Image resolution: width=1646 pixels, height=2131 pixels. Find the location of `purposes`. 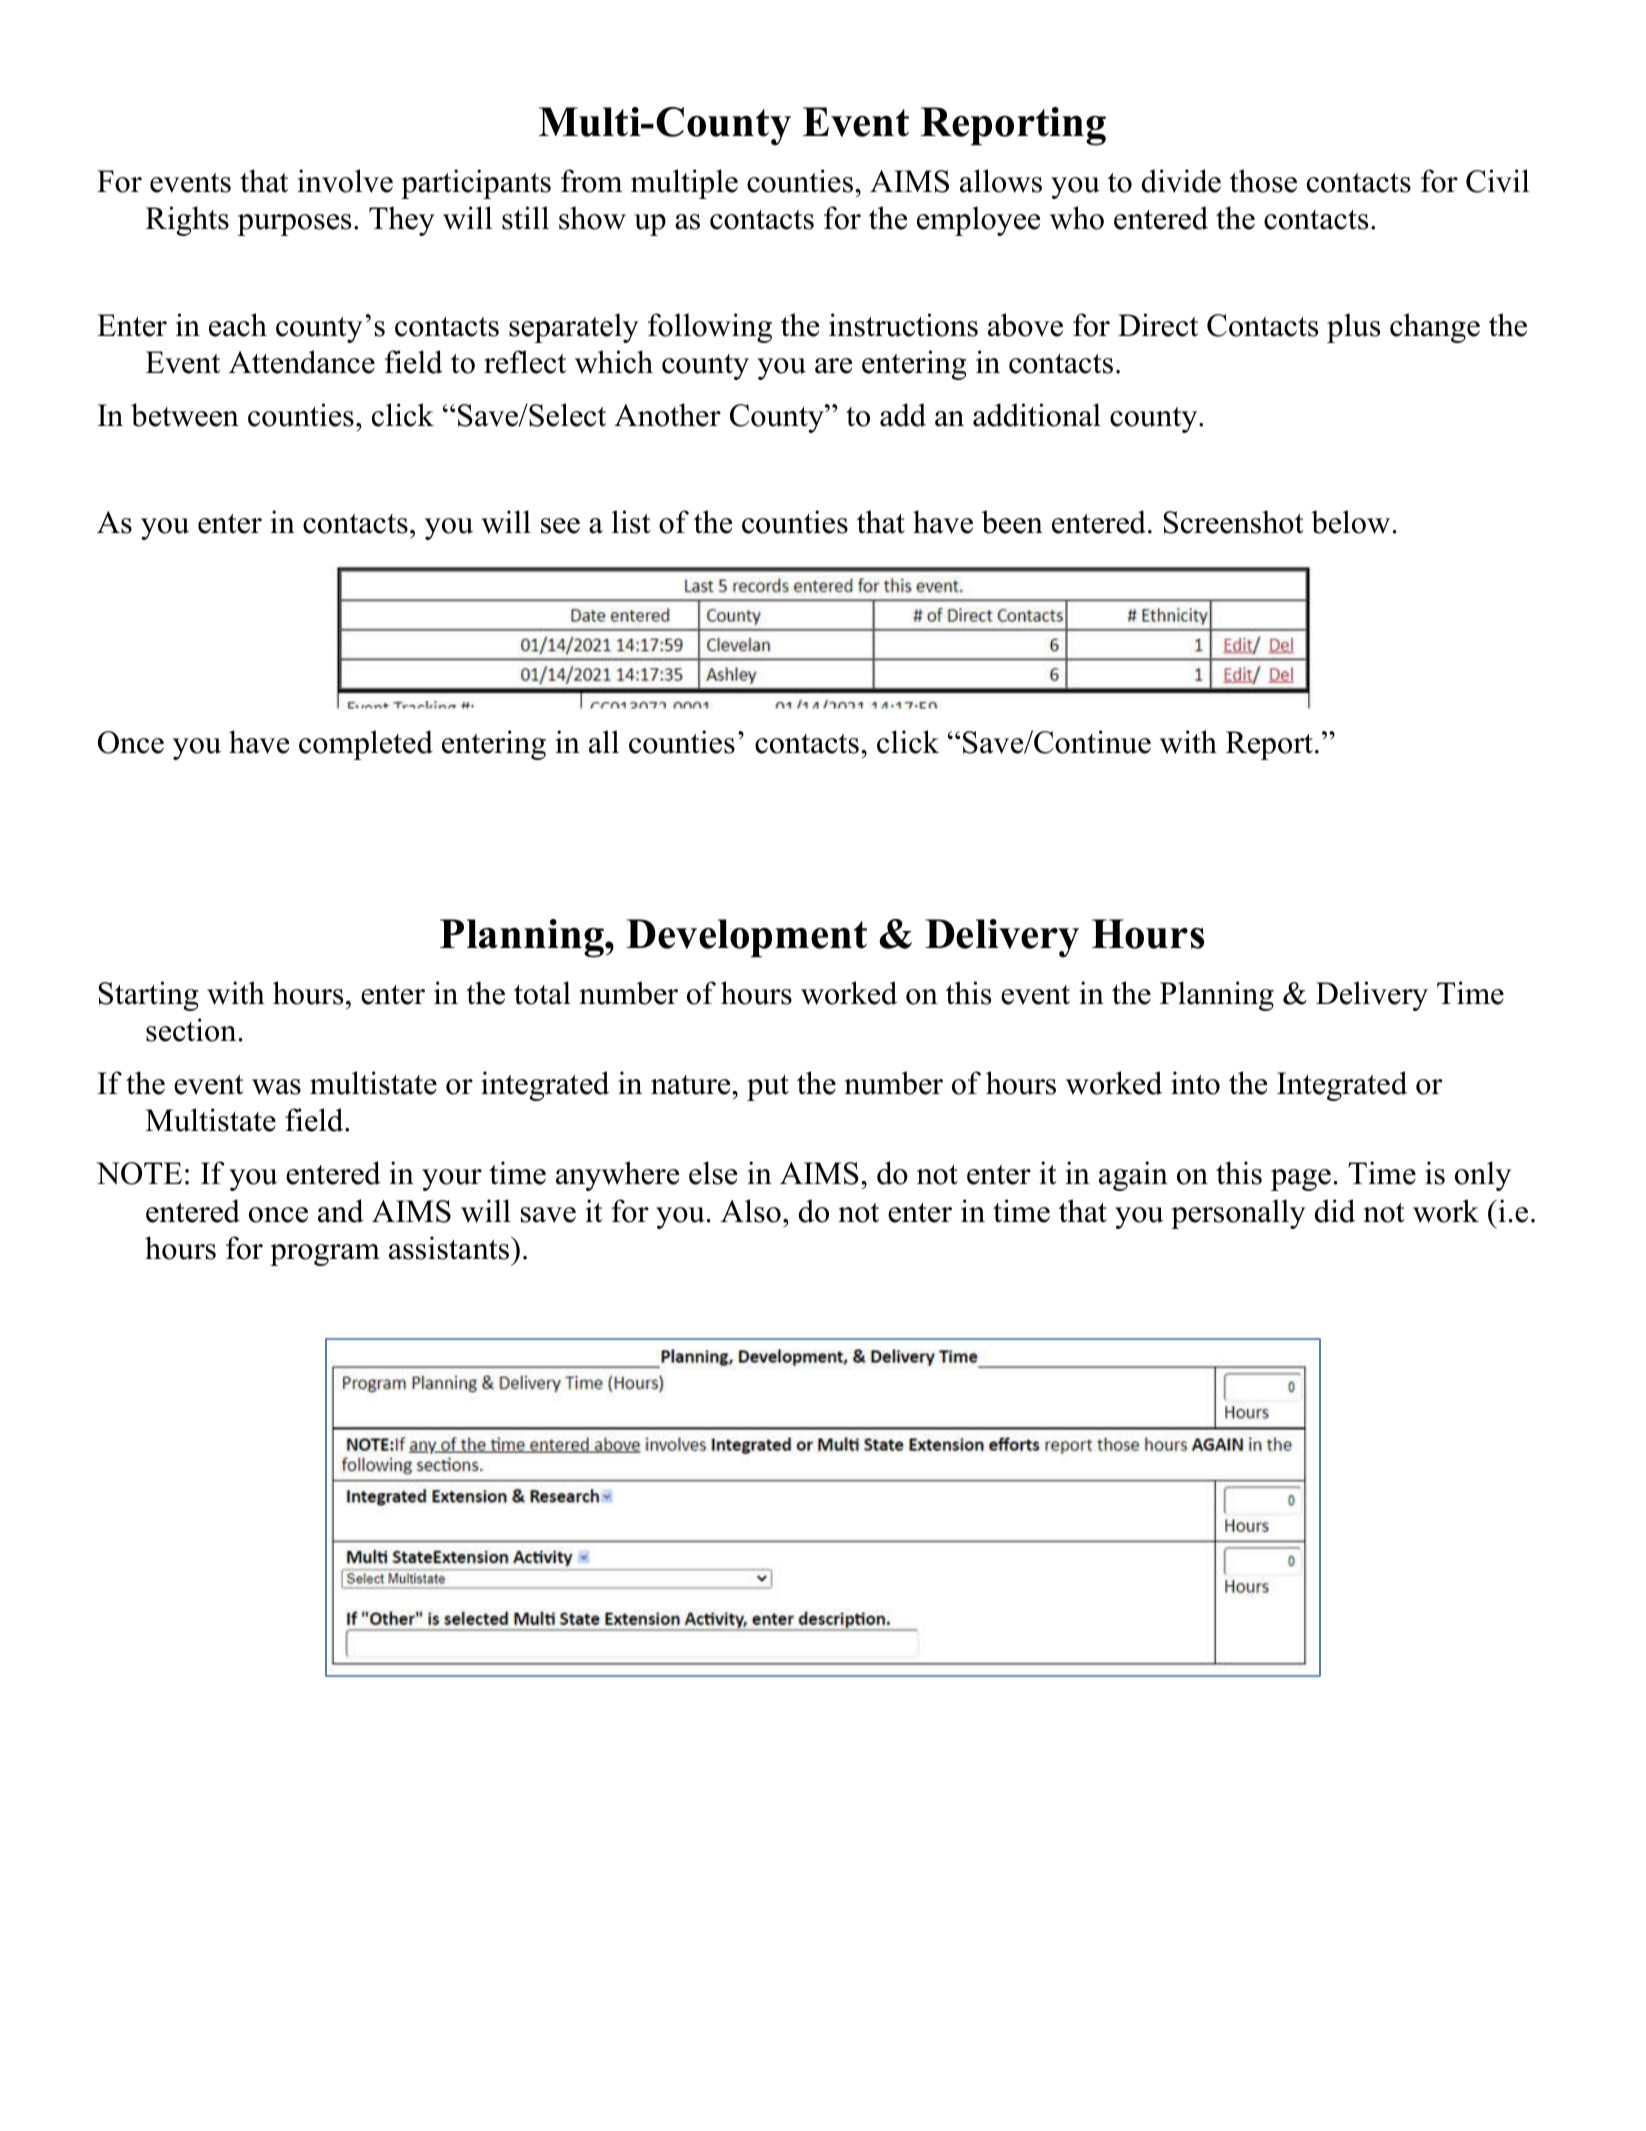

purposes is located at coordinates (294, 225).
